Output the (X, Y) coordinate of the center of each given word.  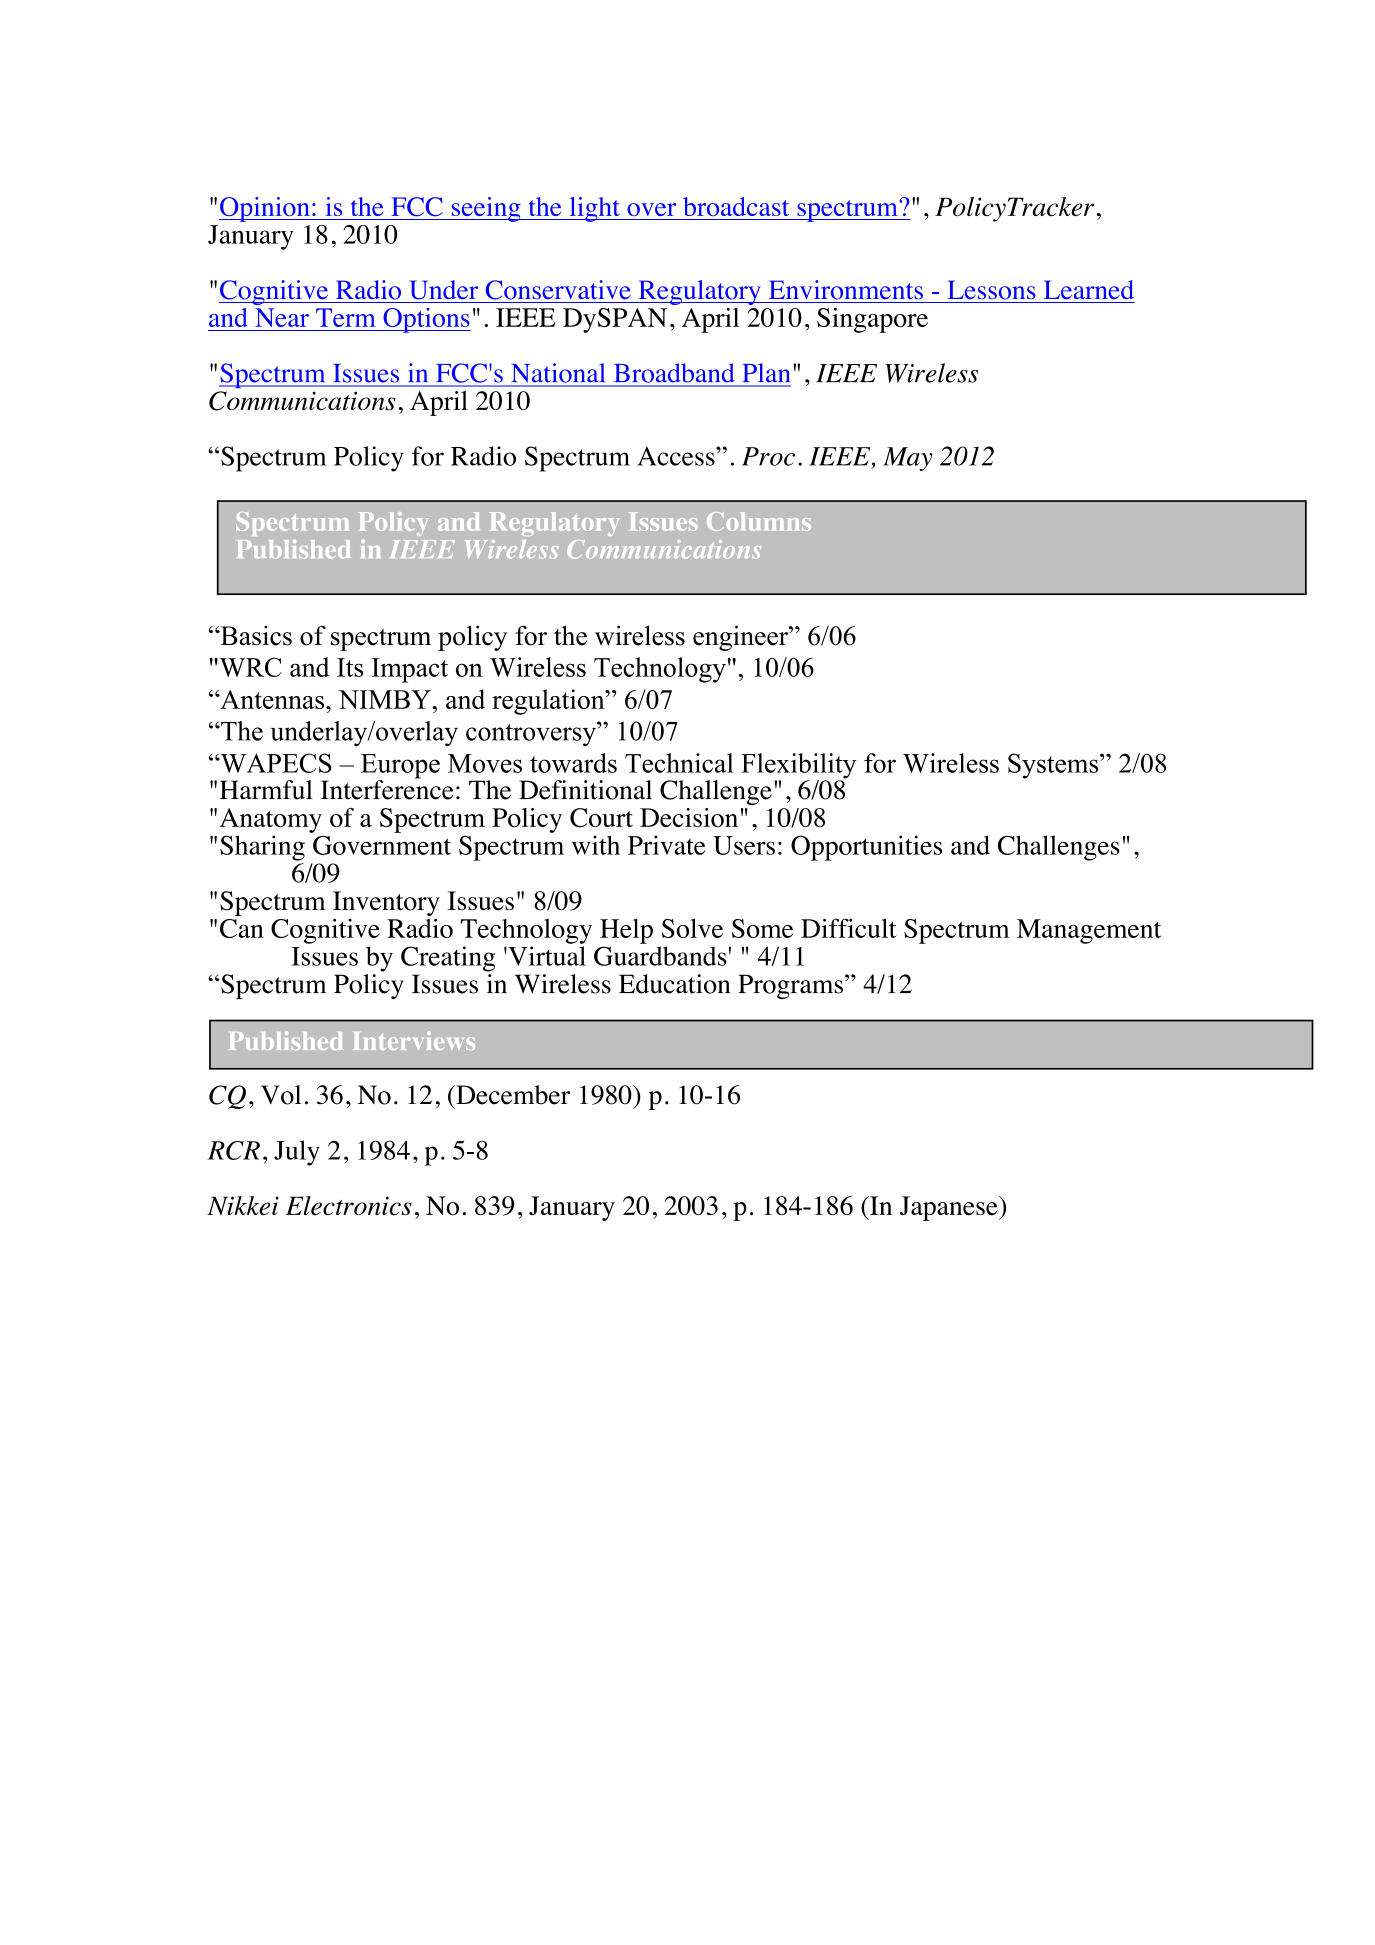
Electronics (349, 1206)
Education (674, 984)
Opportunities (866, 848)
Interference (387, 789)
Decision (689, 818)
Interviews (414, 1040)
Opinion (265, 209)
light (594, 209)
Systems (1054, 766)
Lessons (992, 290)
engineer (742, 638)
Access (677, 456)
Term (346, 317)
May (908, 459)
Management (1089, 931)
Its (350, 667)
